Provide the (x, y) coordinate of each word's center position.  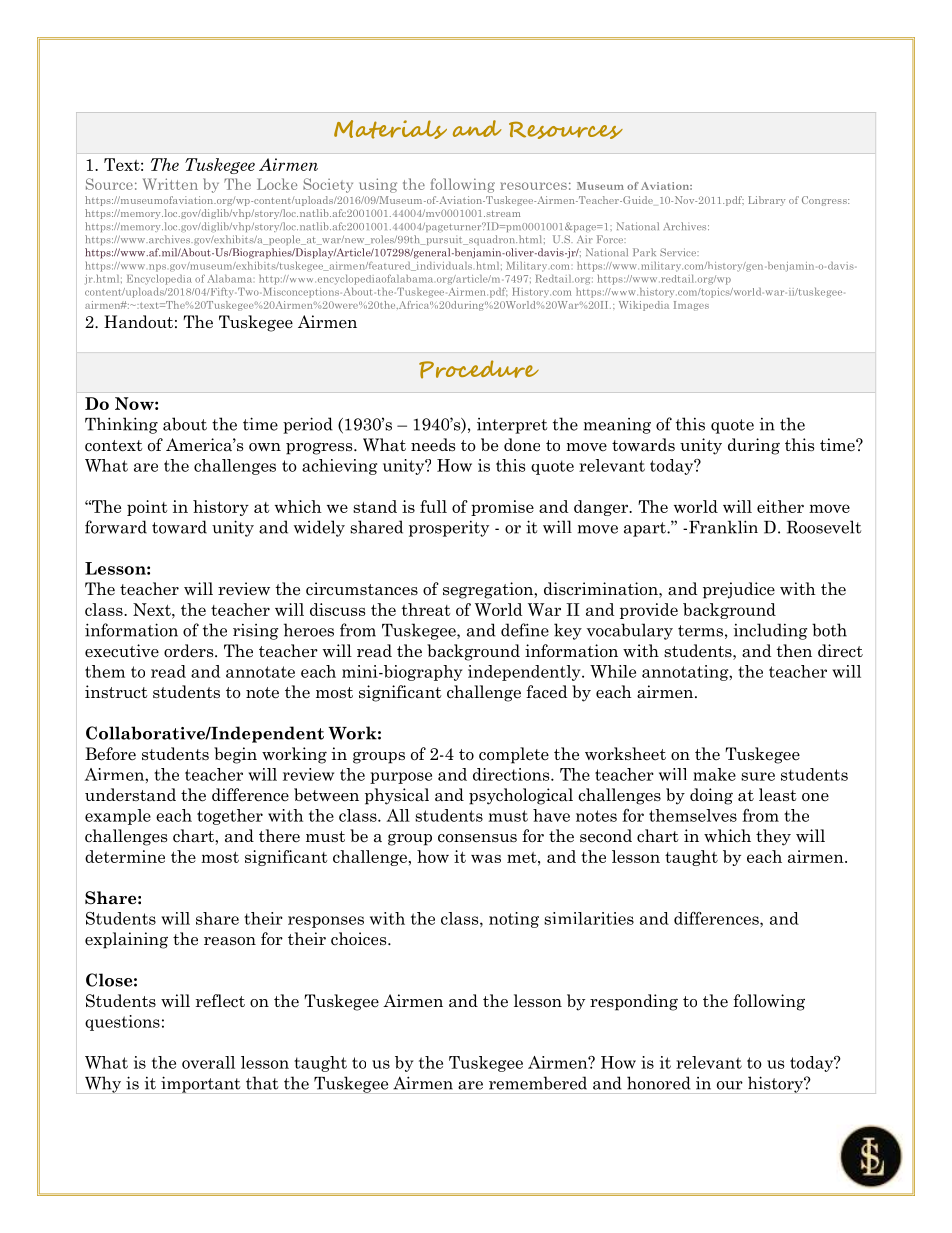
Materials (390, 129)
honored (659, 1083)
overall (208, 1062)
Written (170, 184)
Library (766, 201)
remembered (538, 1083)
